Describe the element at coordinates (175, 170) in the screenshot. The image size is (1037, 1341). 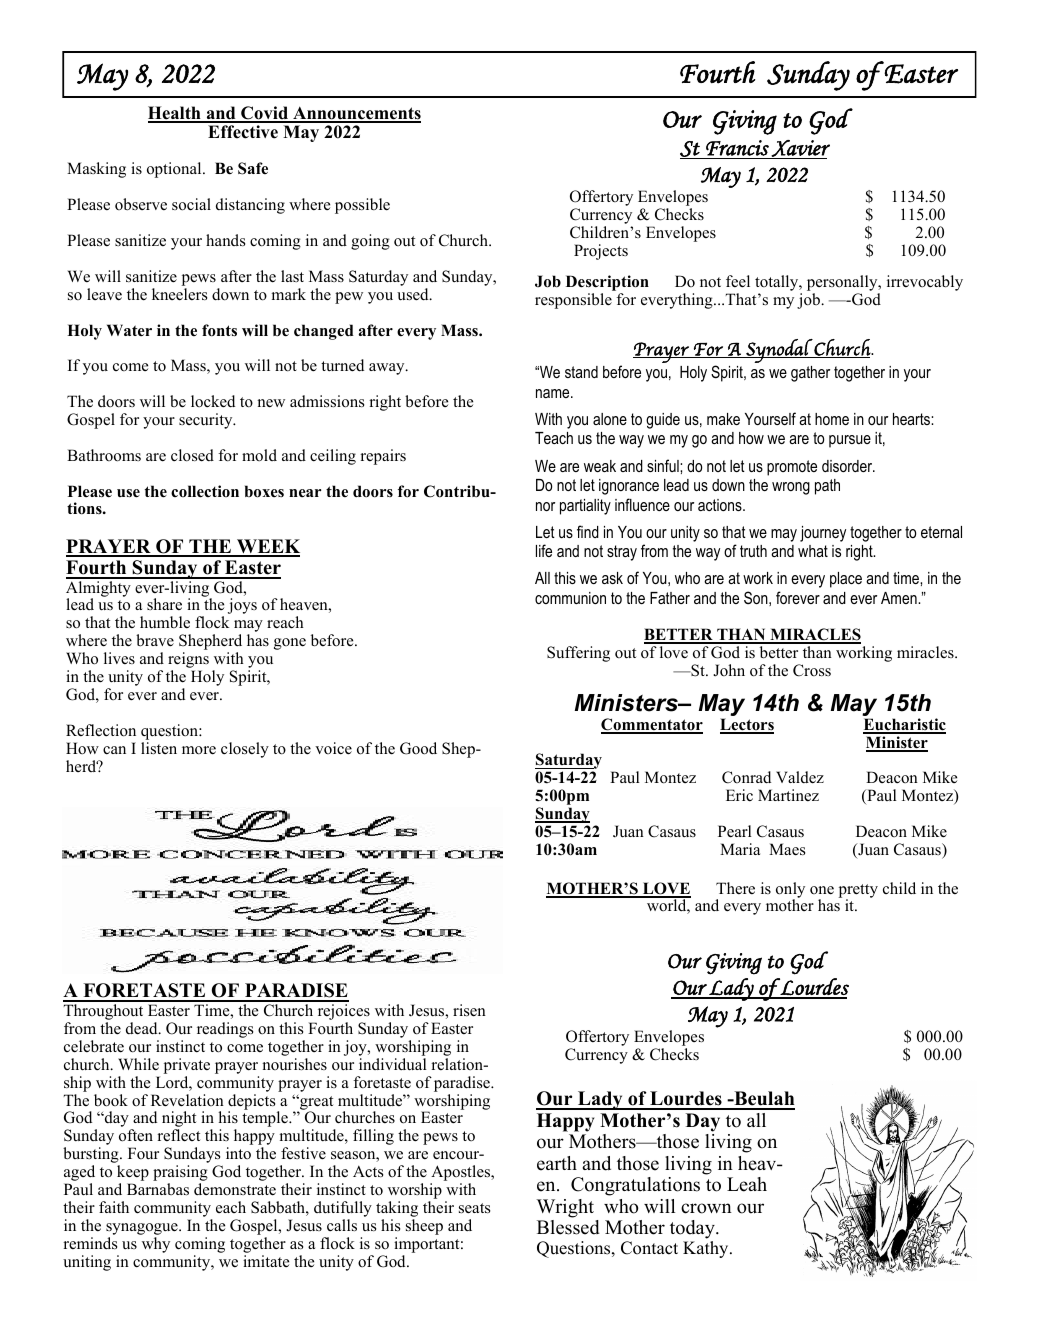
I see `optional` at that location.
